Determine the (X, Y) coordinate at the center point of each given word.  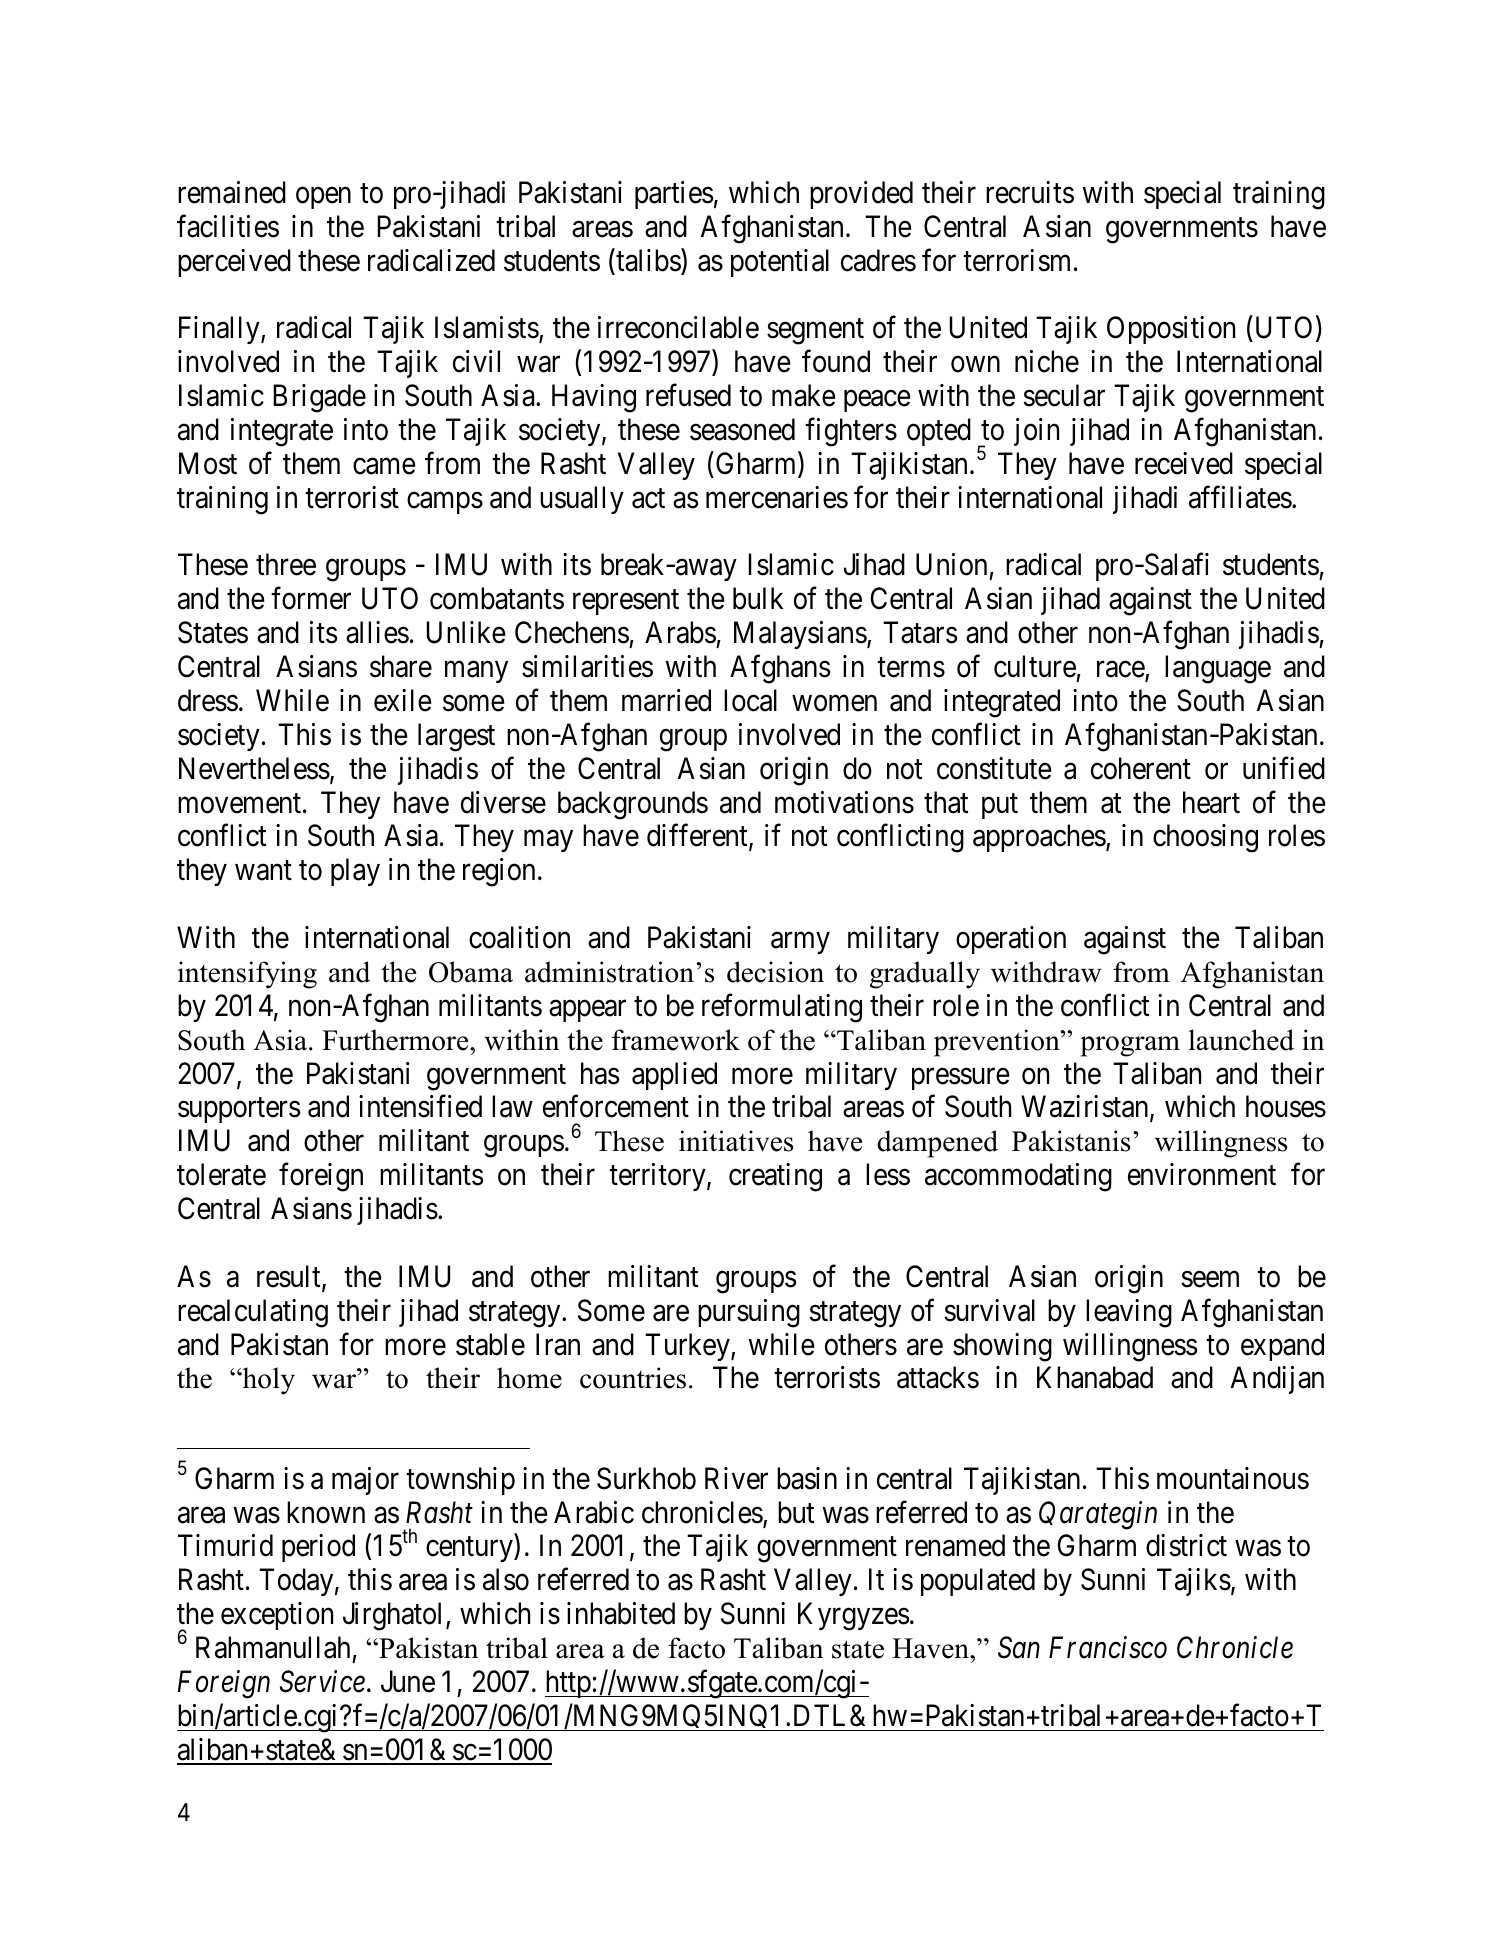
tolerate (221, 1174)
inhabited (621, 1613)
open (323, 198)
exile (403, 700)
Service (322, 1681)
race (1121, 671)
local (750, 700)
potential (780, 263)
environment (1202, 1174)
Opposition (1171, 330)
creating (775, 1177)
